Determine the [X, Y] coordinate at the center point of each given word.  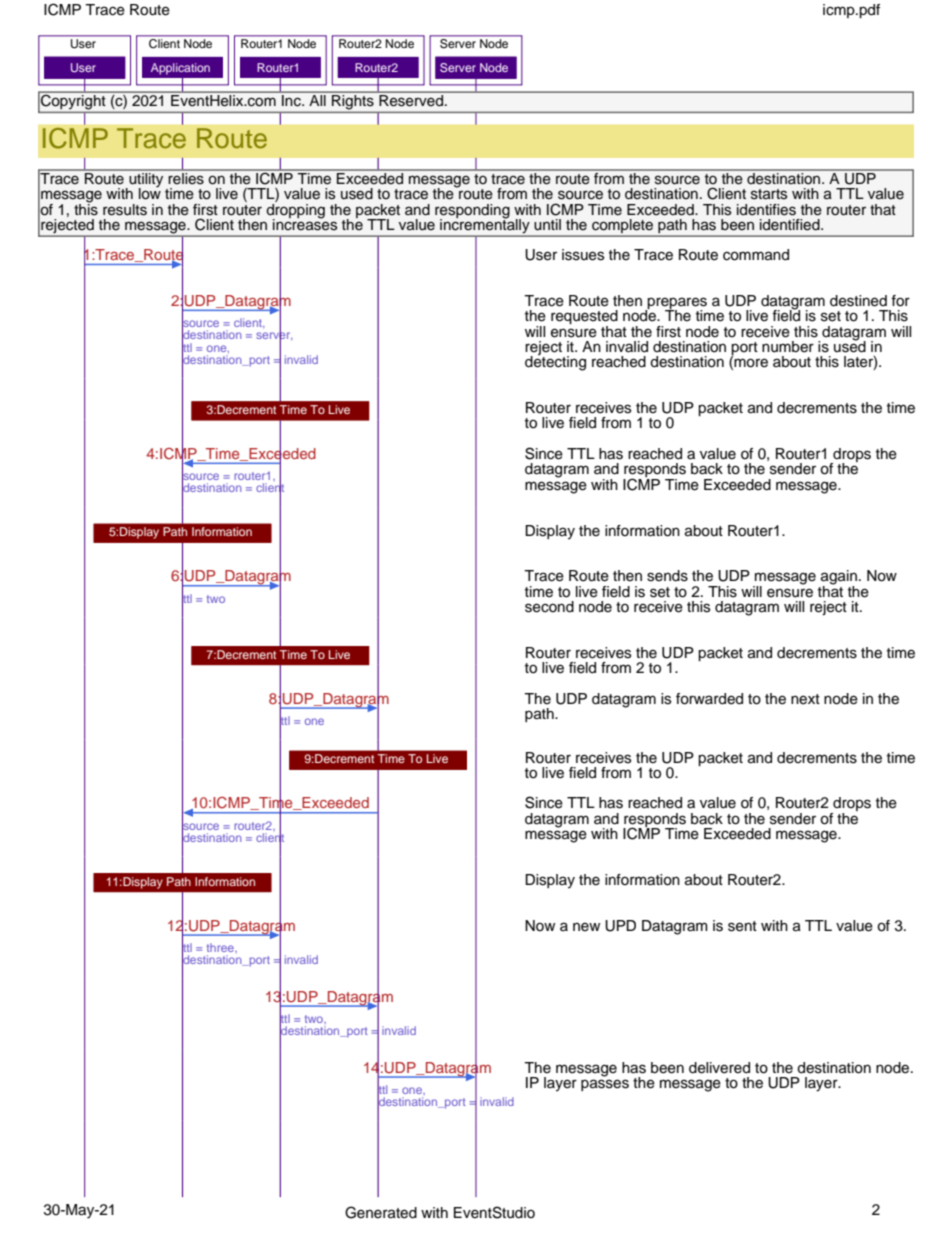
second [549, 607]
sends [667, 576]
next [805, 699]
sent [742, 926]
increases [305, 223]
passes [605, 1085]
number [788, 347]
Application [180, 69]
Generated [381, 1212]
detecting [555, 362]
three [221, 947]
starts [769, 194]
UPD [620, 926]
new [586, 927]
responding [472, 212]
